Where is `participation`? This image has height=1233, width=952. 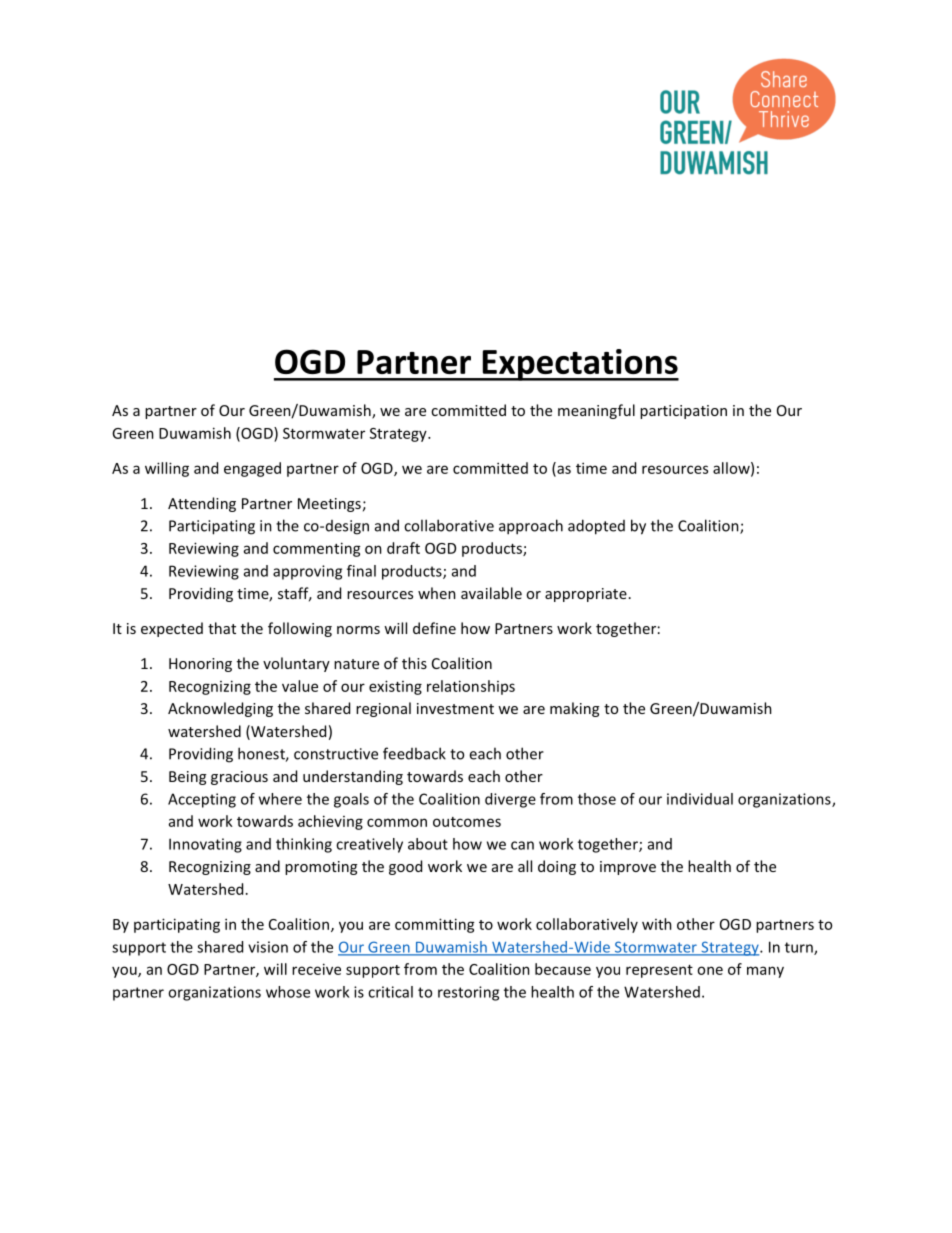
participation is located at coordinates (683, 412).
